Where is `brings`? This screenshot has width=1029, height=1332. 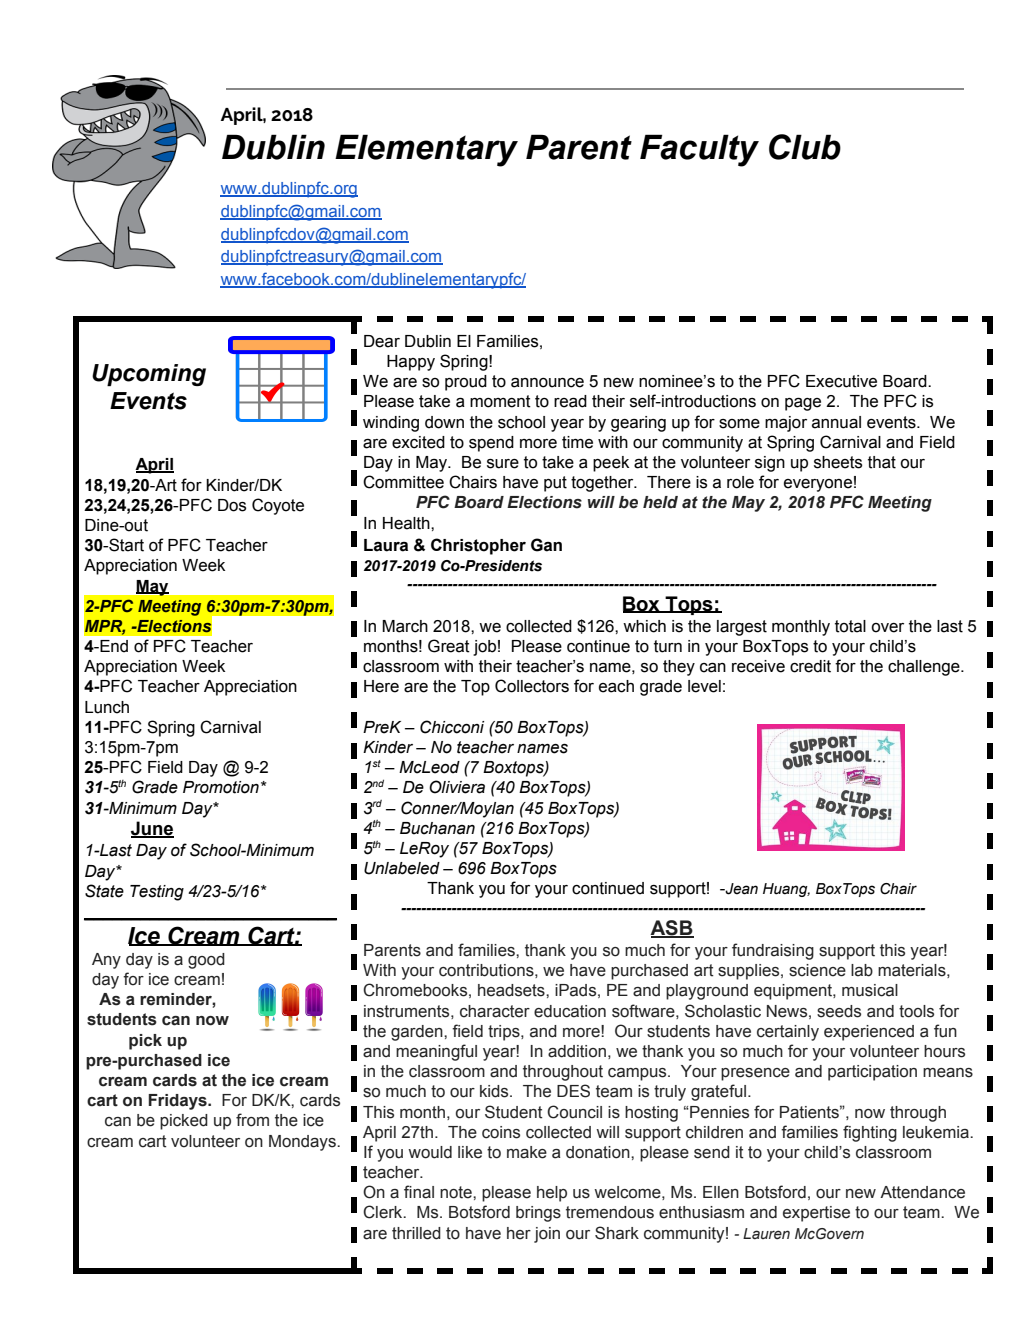
brings is located at coordinates (538, 1214).
